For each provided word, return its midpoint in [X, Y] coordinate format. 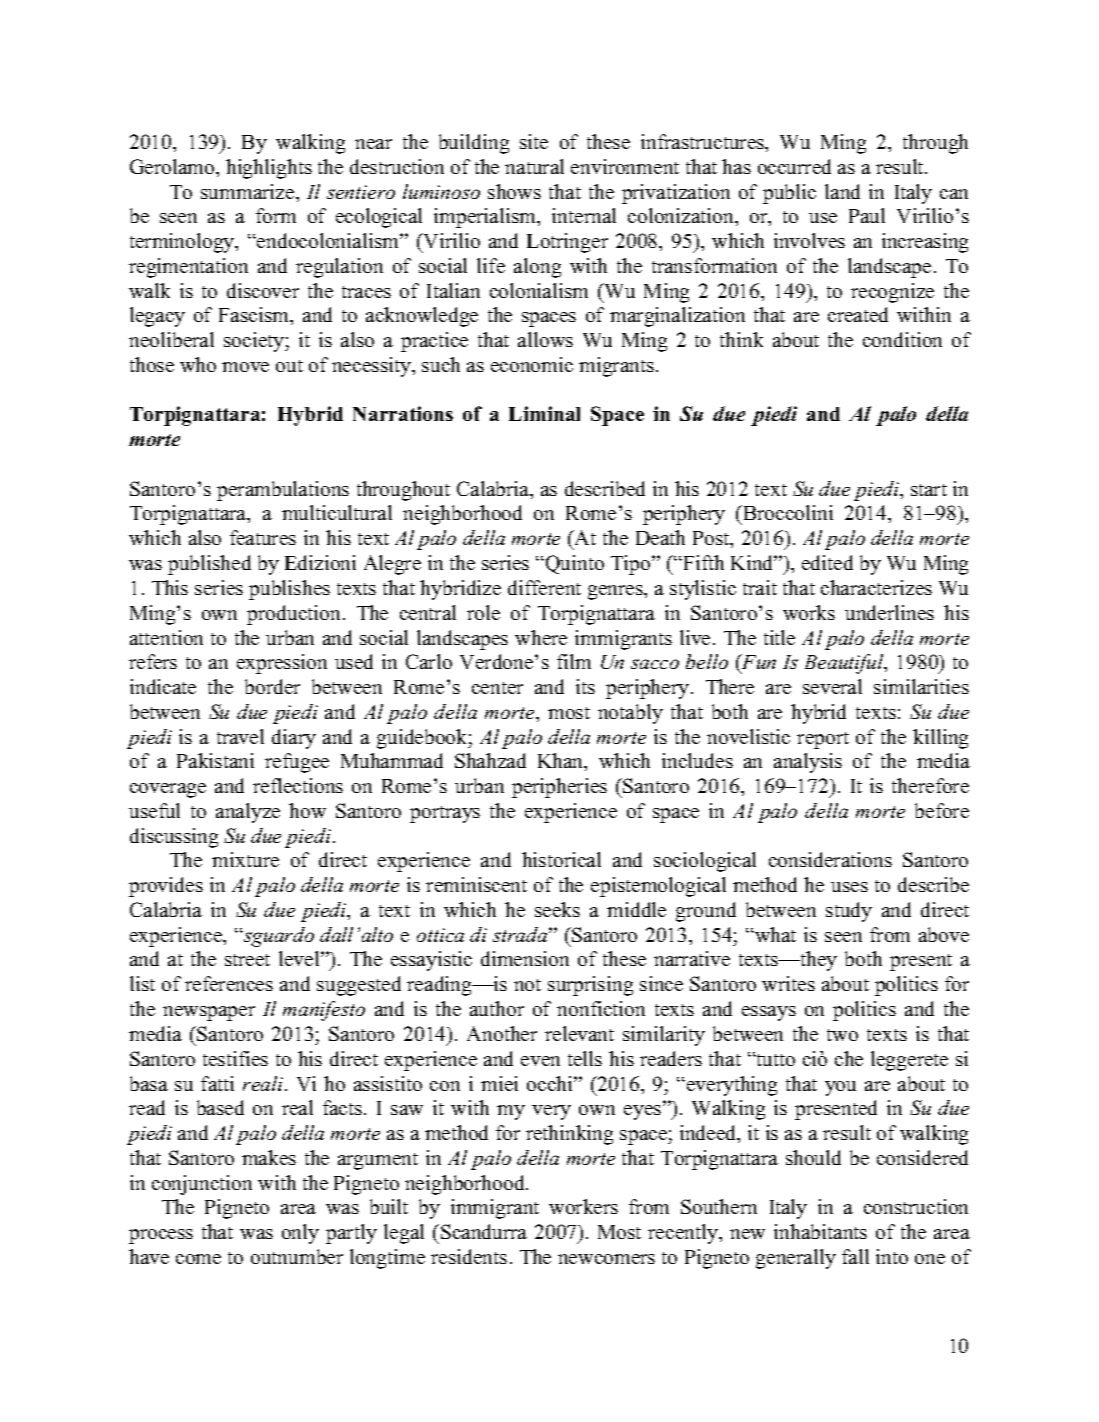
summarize [249, 191]
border [272, 686]
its [585, 686]
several [832, 686]
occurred [794, 166]
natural [534, 166]
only [300, 1234]
